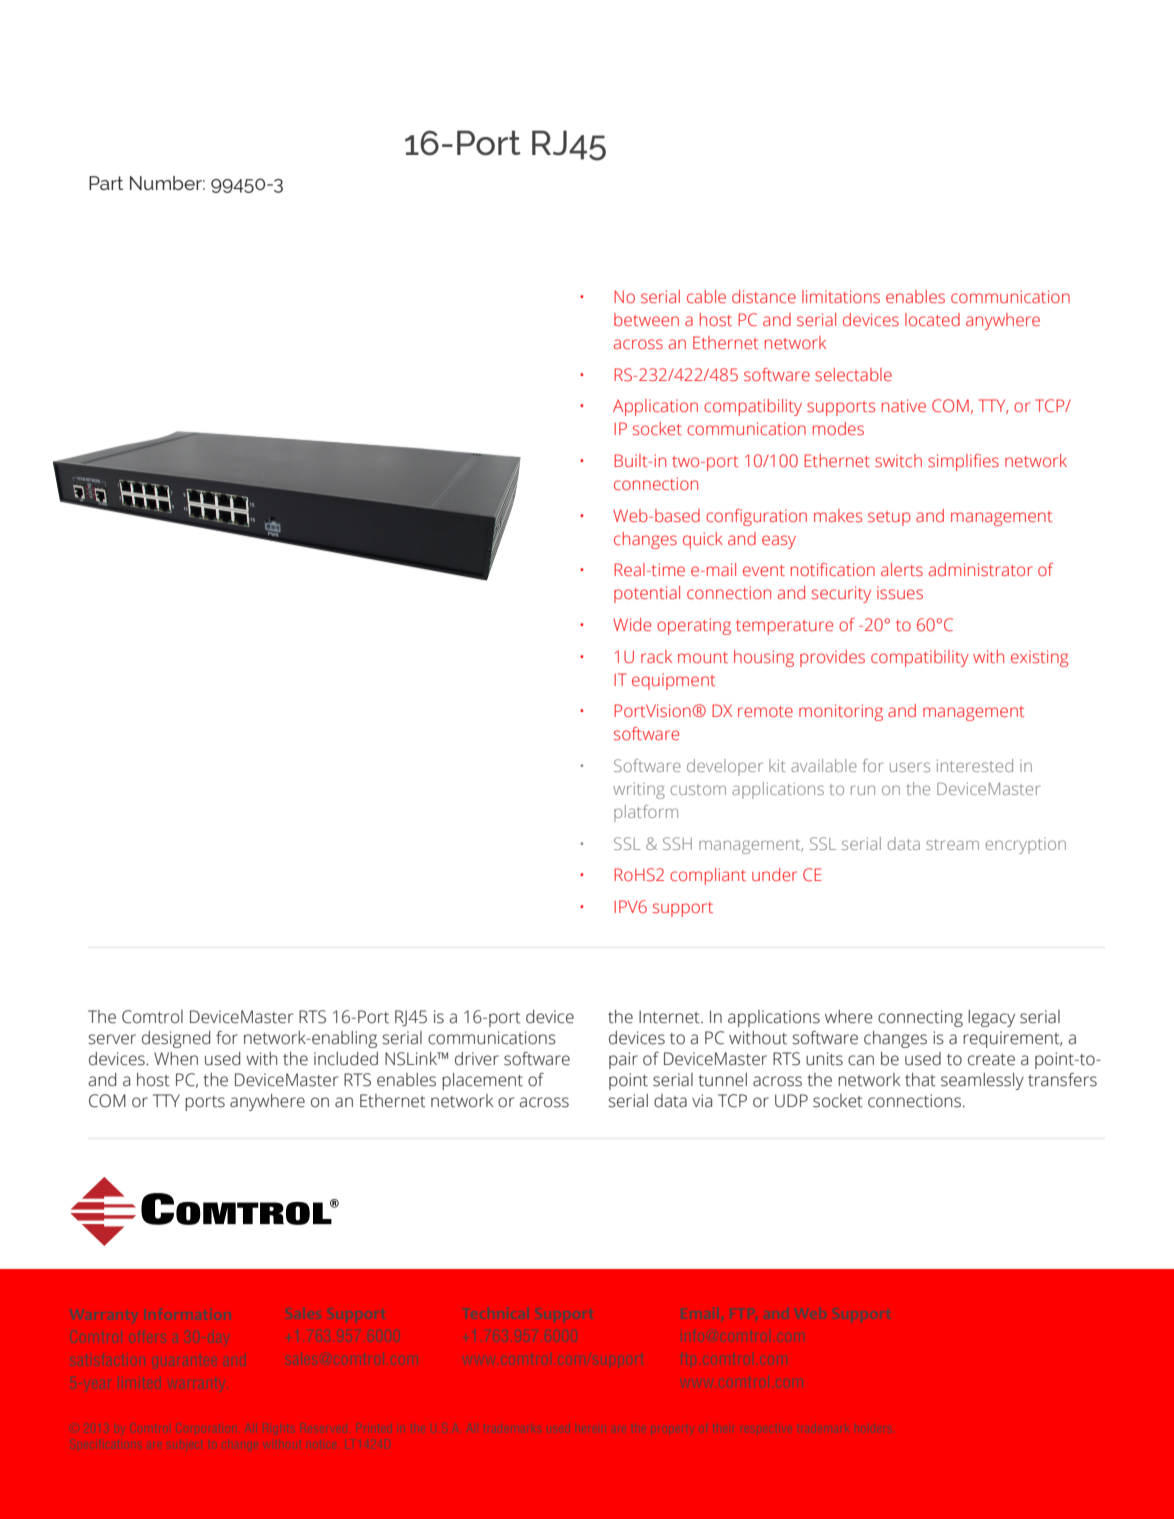  Describe the element at coordinates (841, 296) in the screenshot. I see `limitations` at that location.
